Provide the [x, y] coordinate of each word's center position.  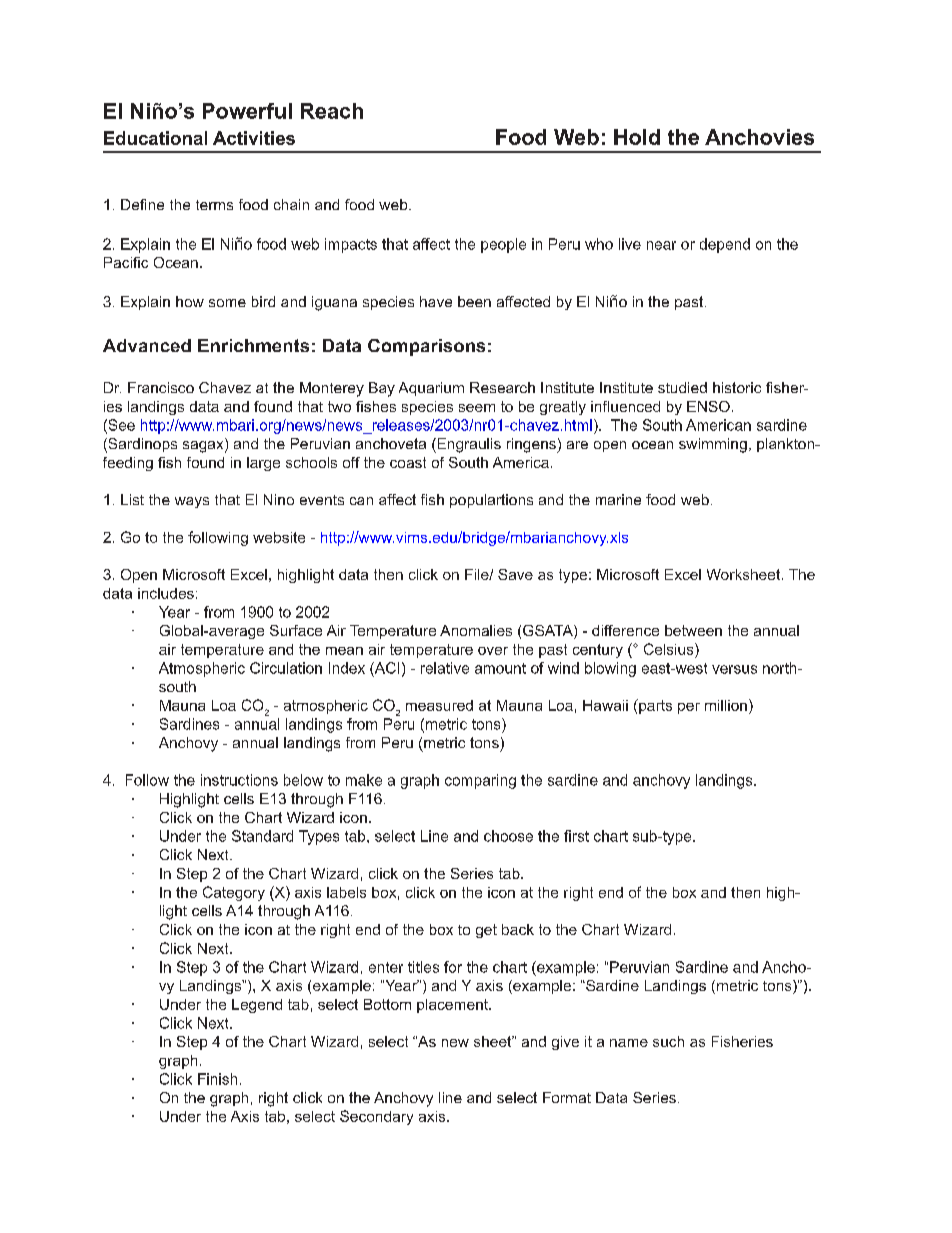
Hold [637, 137]
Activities [254, 138]
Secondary [376, 1117]
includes [166, 593]
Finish [217, 1079]
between [693, 630]
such [668, 1041]
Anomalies [476, 630]
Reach [332, 111]
